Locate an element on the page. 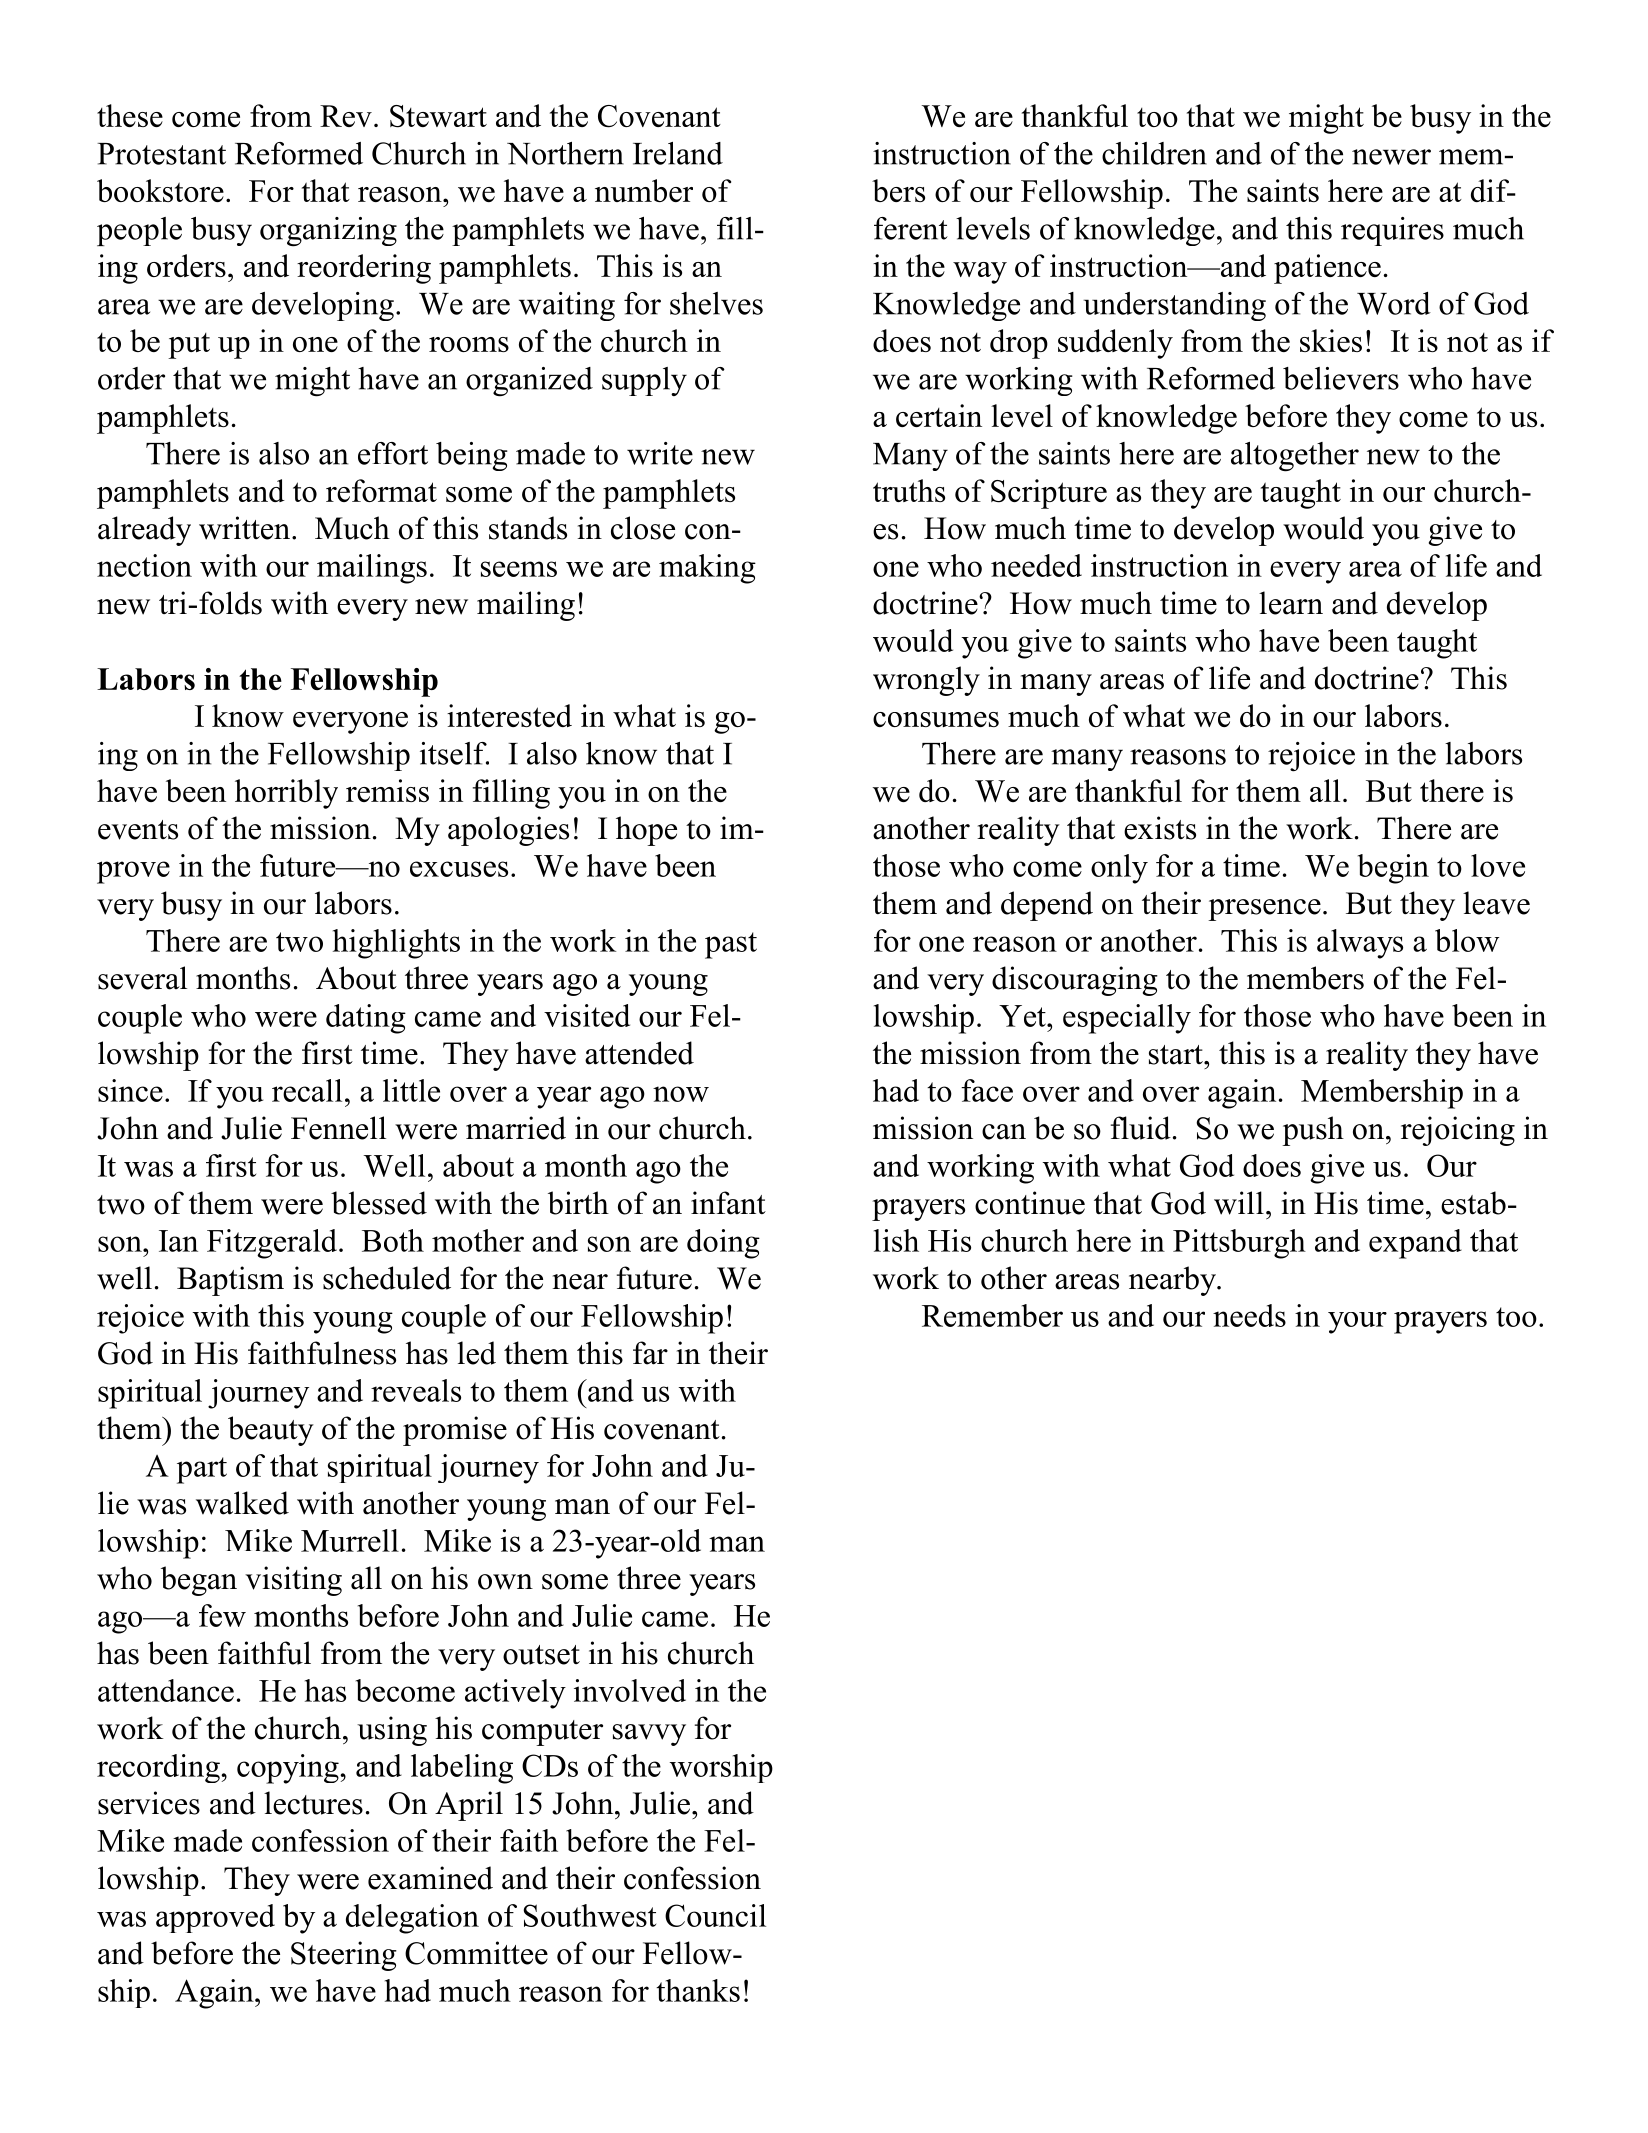 The height and width of the page is (2133, 1648). your is located at coordinates (1357, 1323).
